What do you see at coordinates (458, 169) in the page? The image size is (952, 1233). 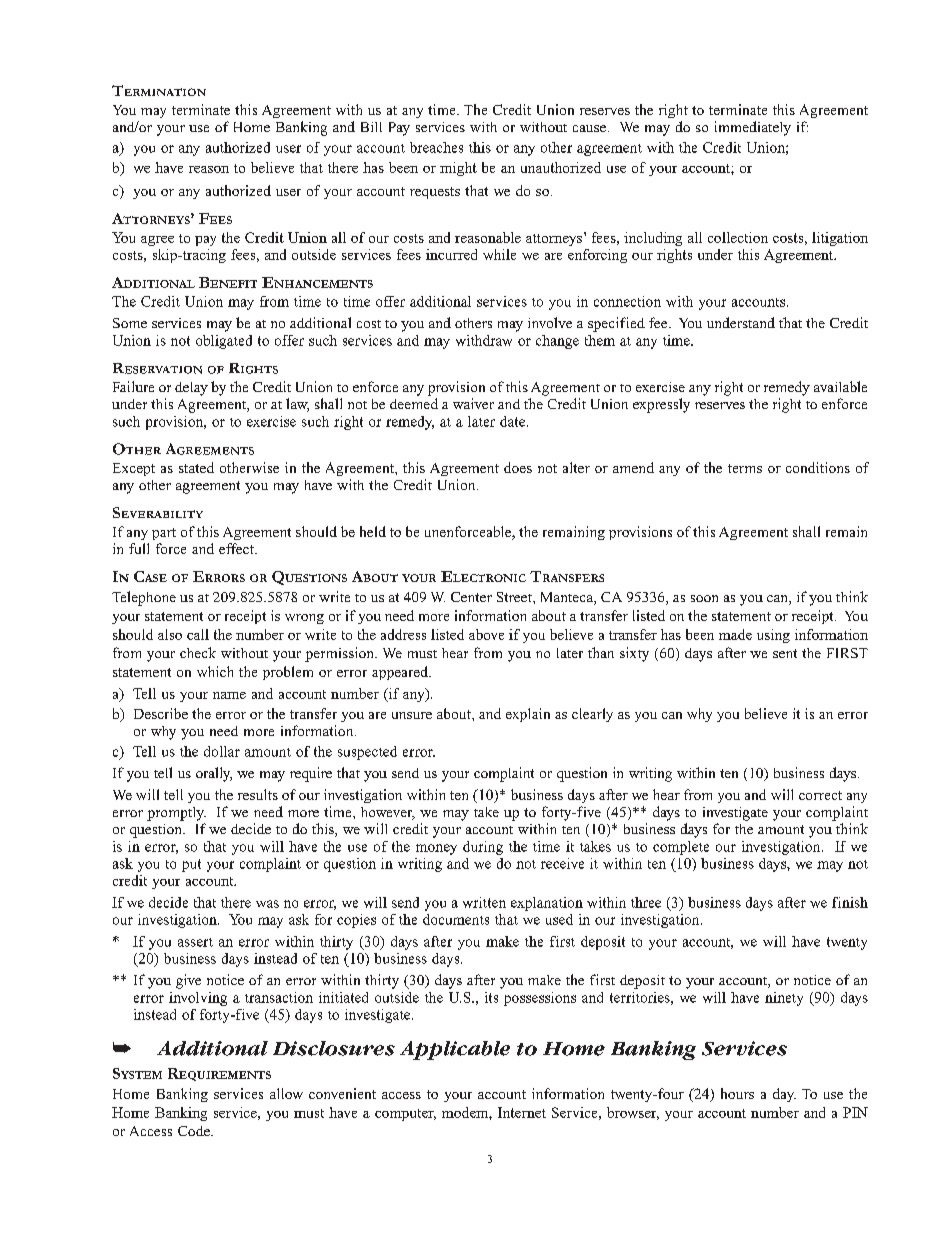 I see `might` at bounding box center [458, 169].
